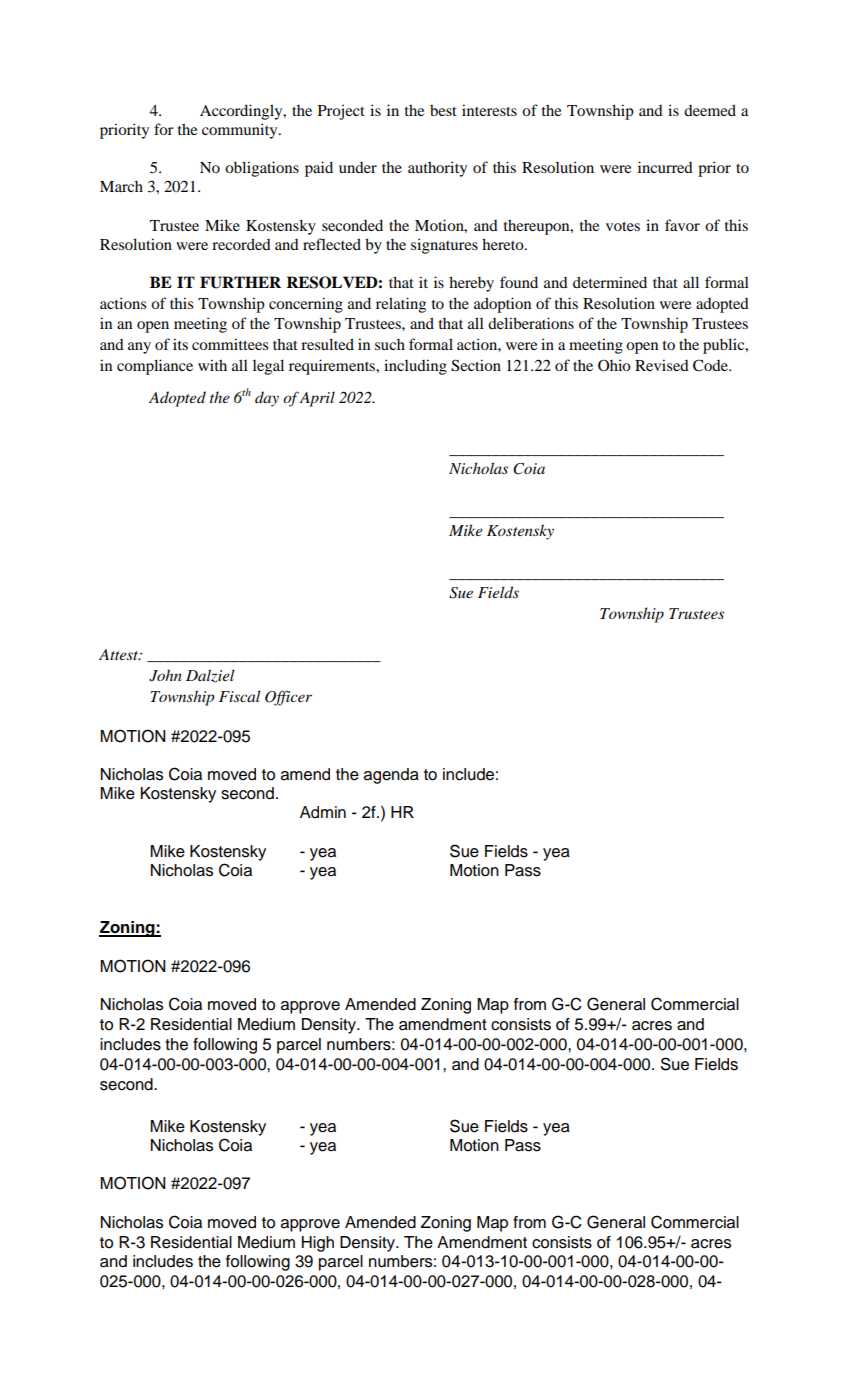  I want to click on High, so click(318, 1244).
